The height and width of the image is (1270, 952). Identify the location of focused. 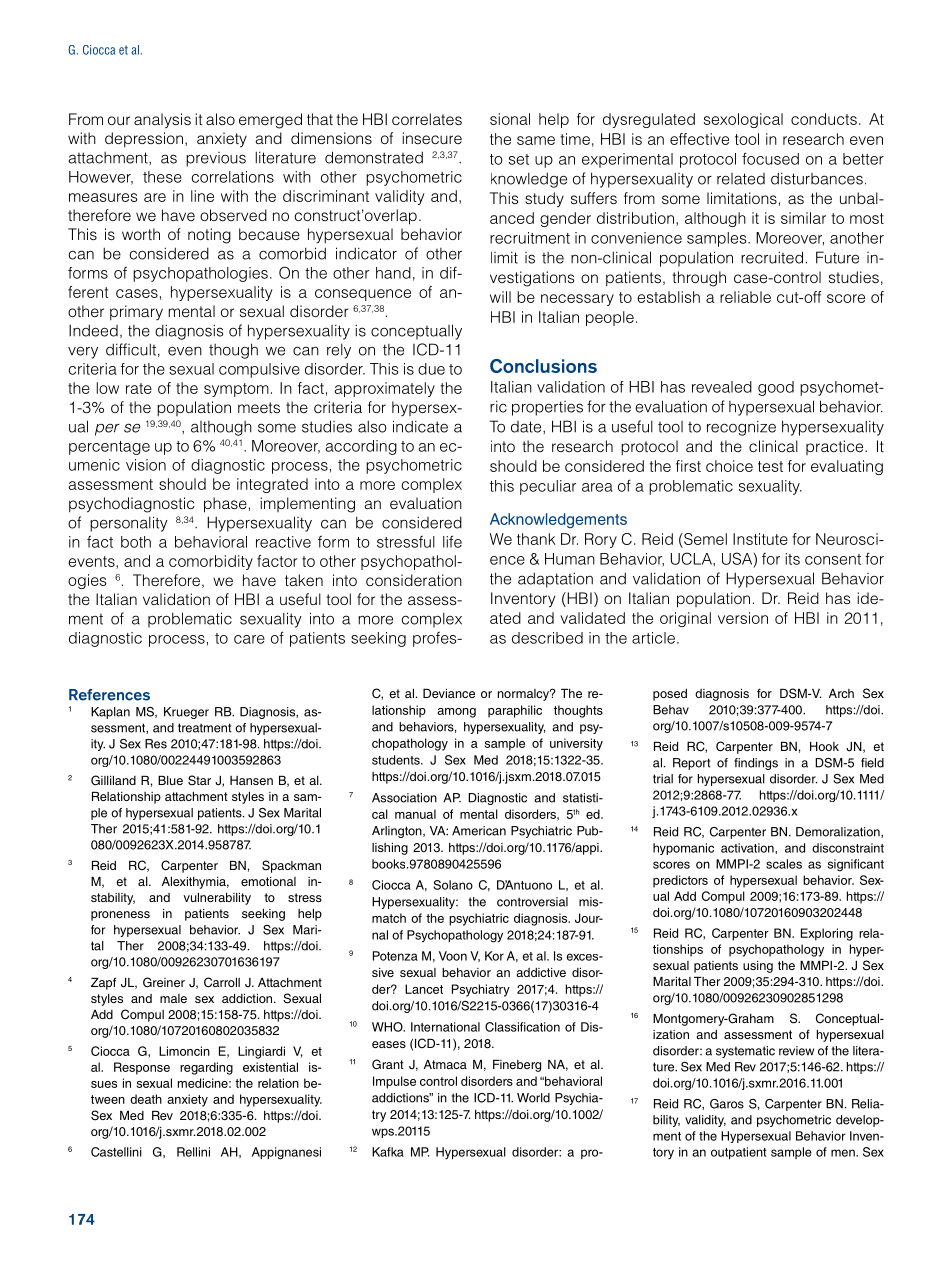
(770, 158).
